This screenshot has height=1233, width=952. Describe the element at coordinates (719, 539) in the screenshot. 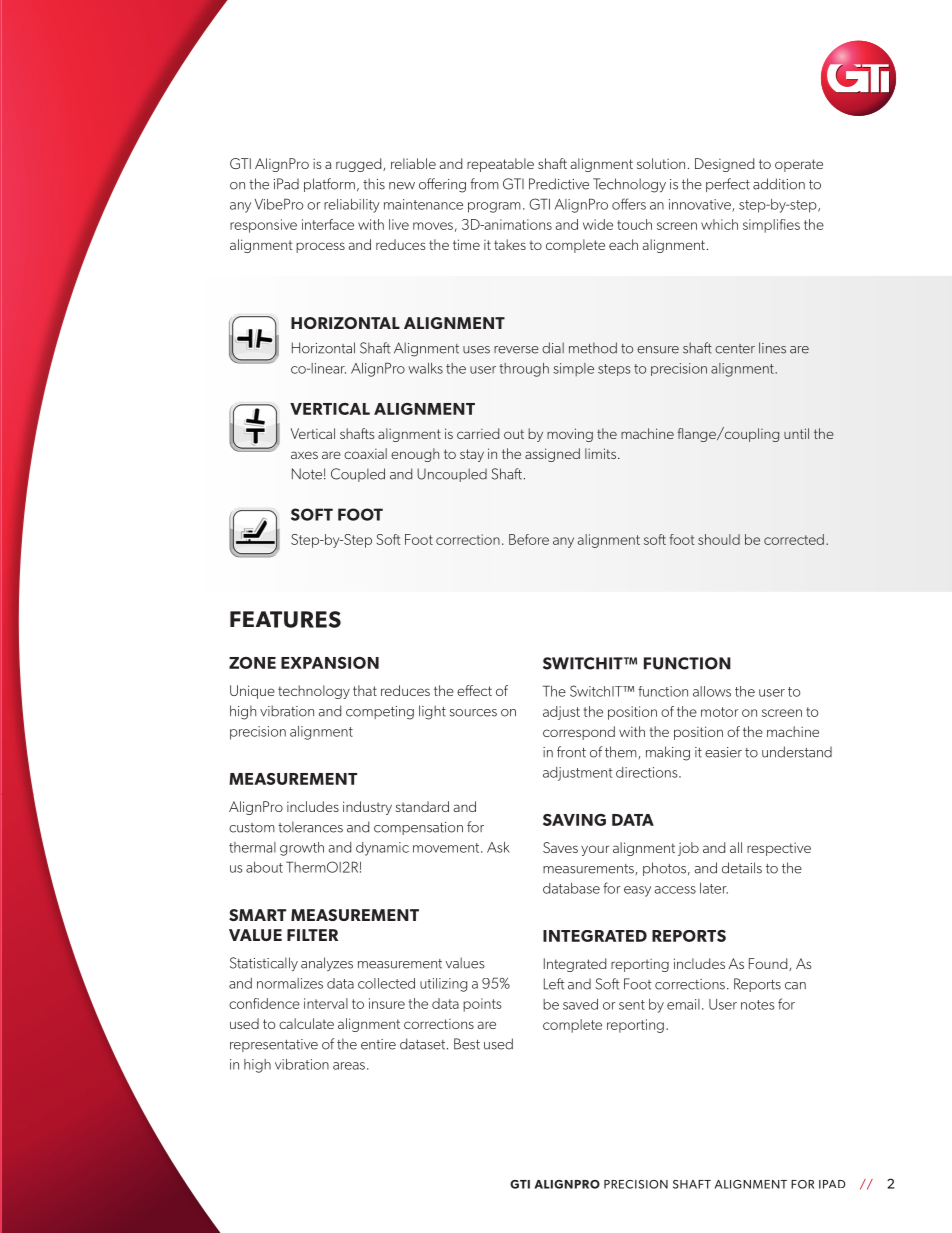

I see `should` at that location.
